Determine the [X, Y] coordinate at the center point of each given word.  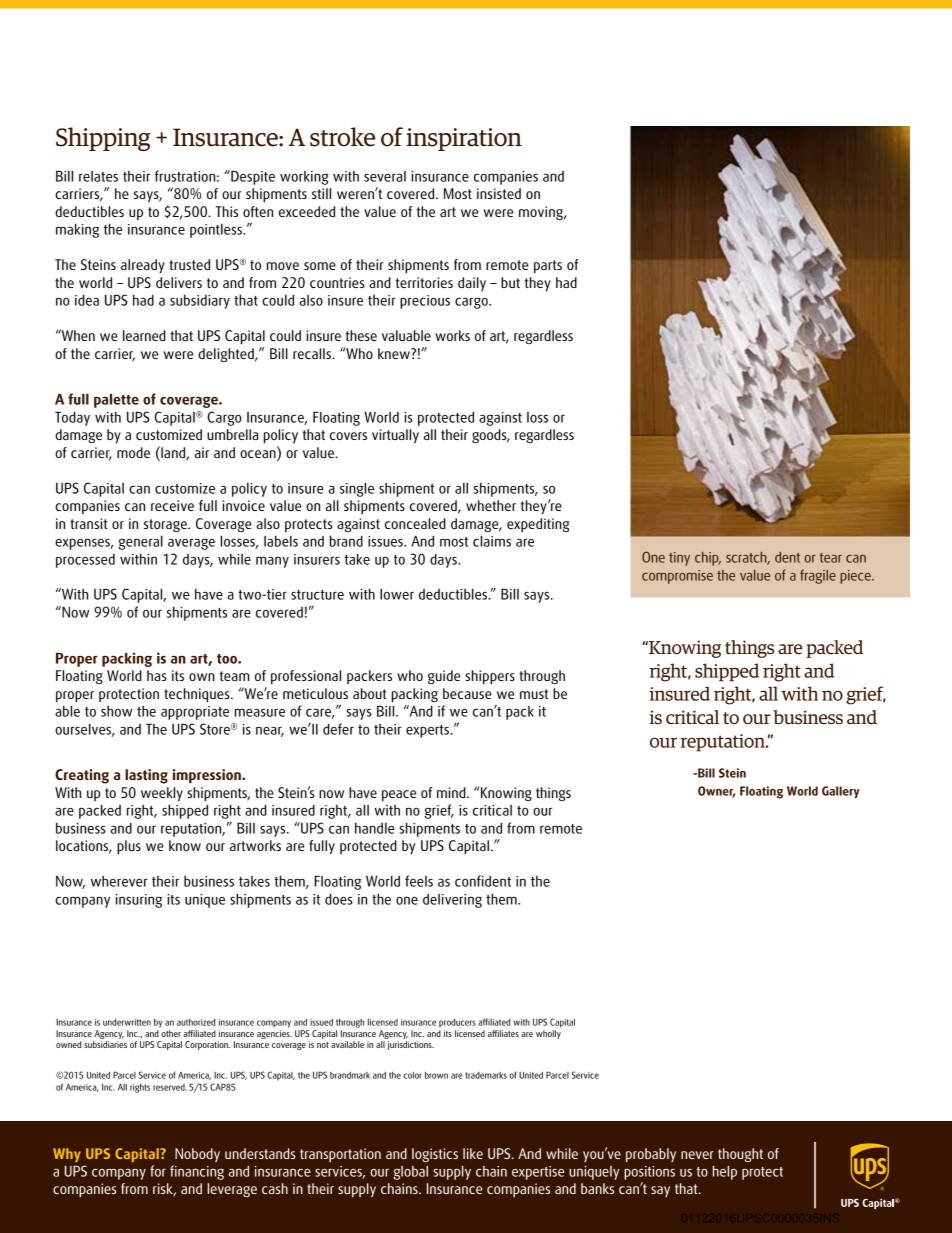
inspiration [464, 139]
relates [98, 176]
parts [548, 266]
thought [740, 1155]
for [158, 1171]
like [473, 1153]
